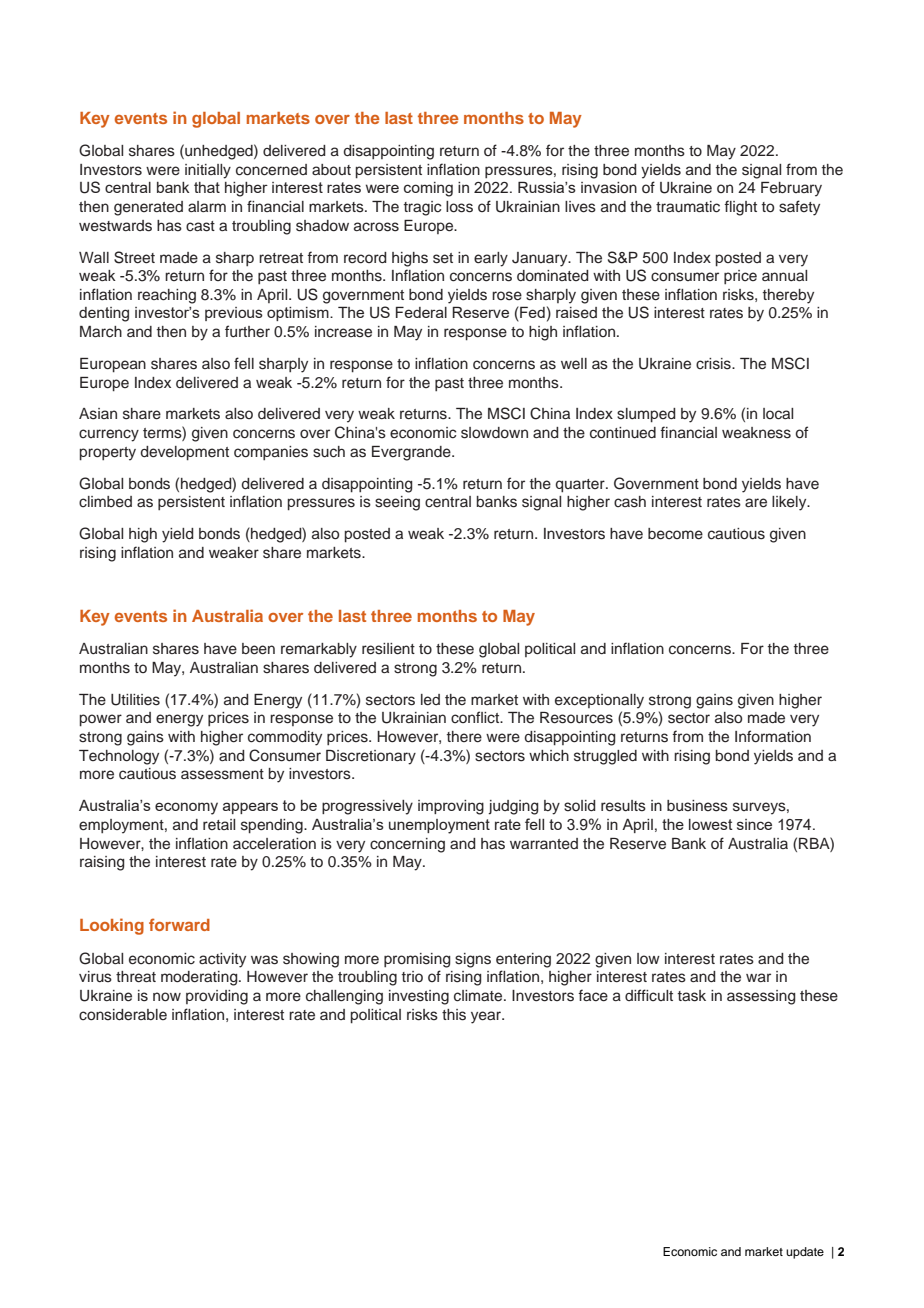 The height and width of the image is (1308, 924). What do you see at coordinates (123, 1015) in the image?
I see `considerable` at bounding box center [123, 1015].
